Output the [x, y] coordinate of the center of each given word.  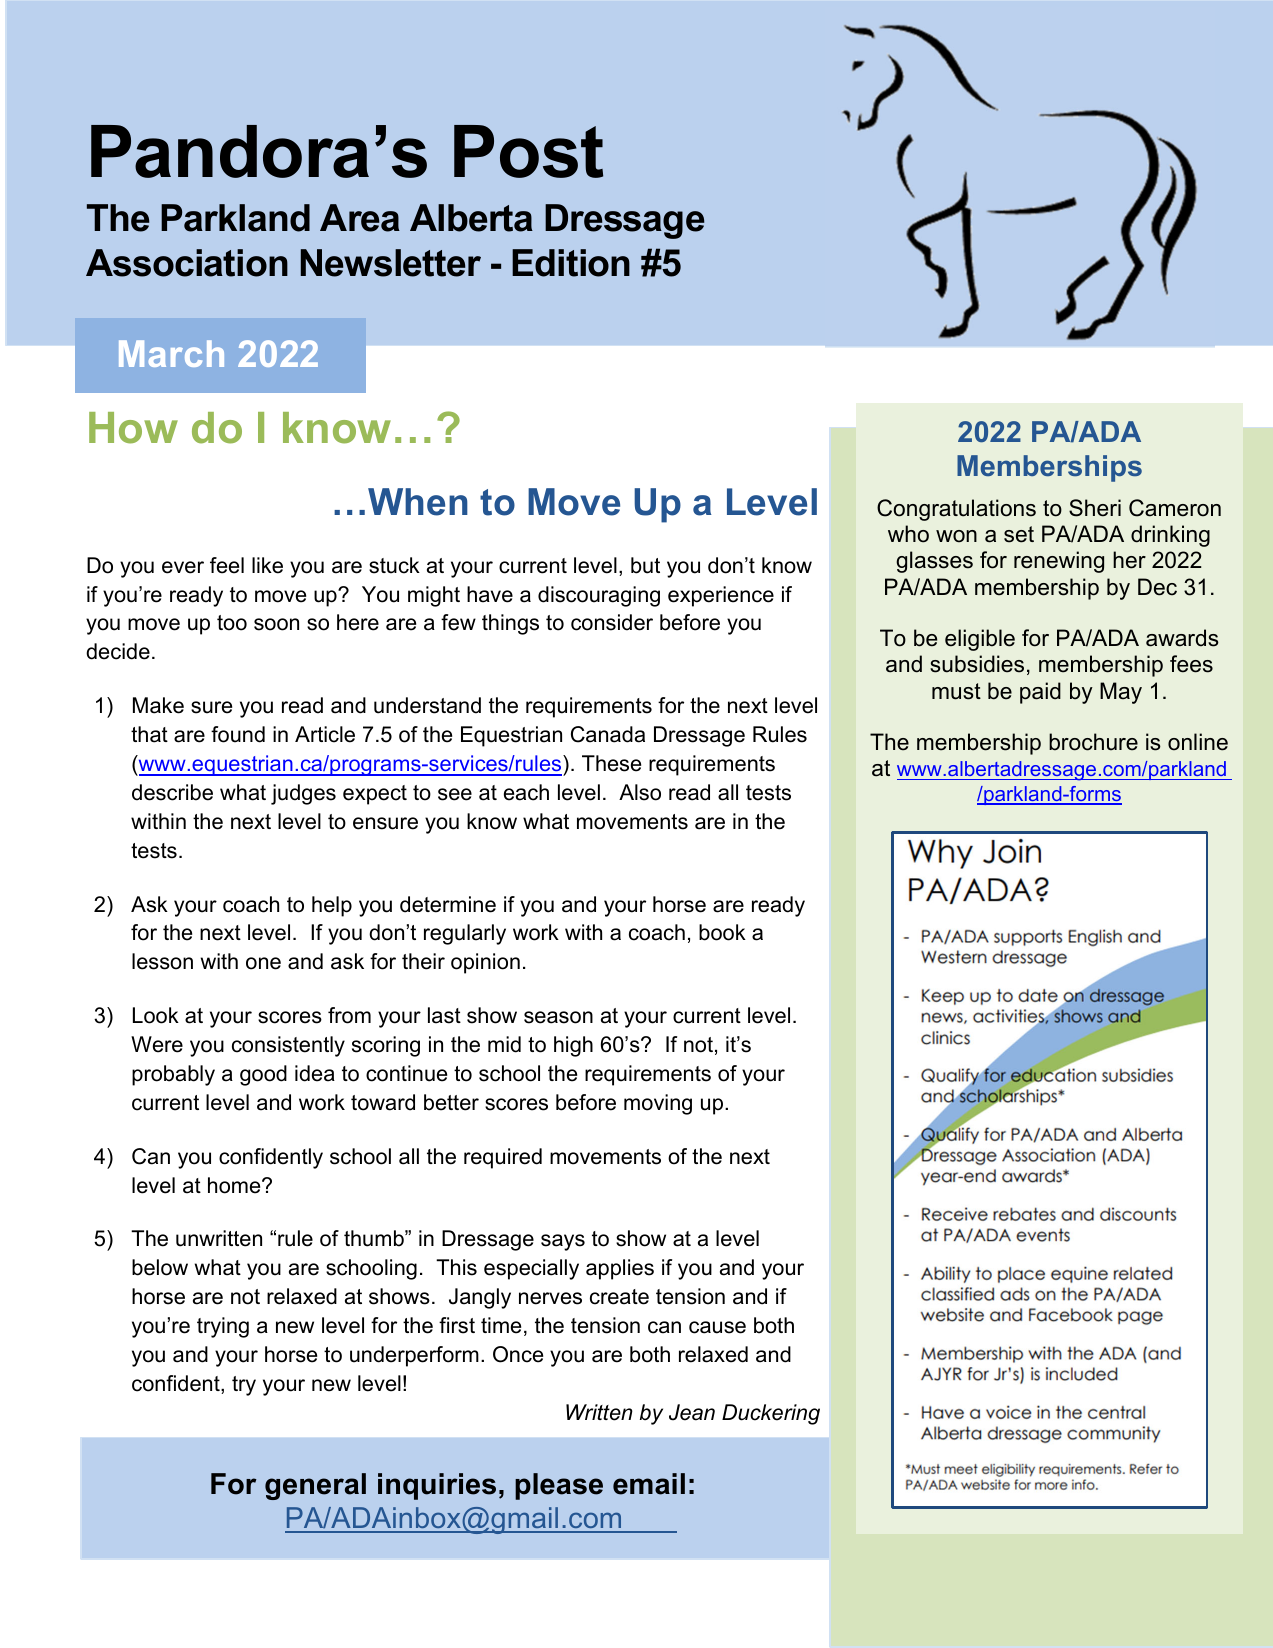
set [1019, 534]
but [645, 565]
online [1198, 742]
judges [303, 794]
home [235, 1185]
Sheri [1095, 508]
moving [658, 1104]
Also [640, 792]
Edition [571, 263]
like [267, 565]
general [315, 1486]
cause [717, 1327]
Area [360, 218]
